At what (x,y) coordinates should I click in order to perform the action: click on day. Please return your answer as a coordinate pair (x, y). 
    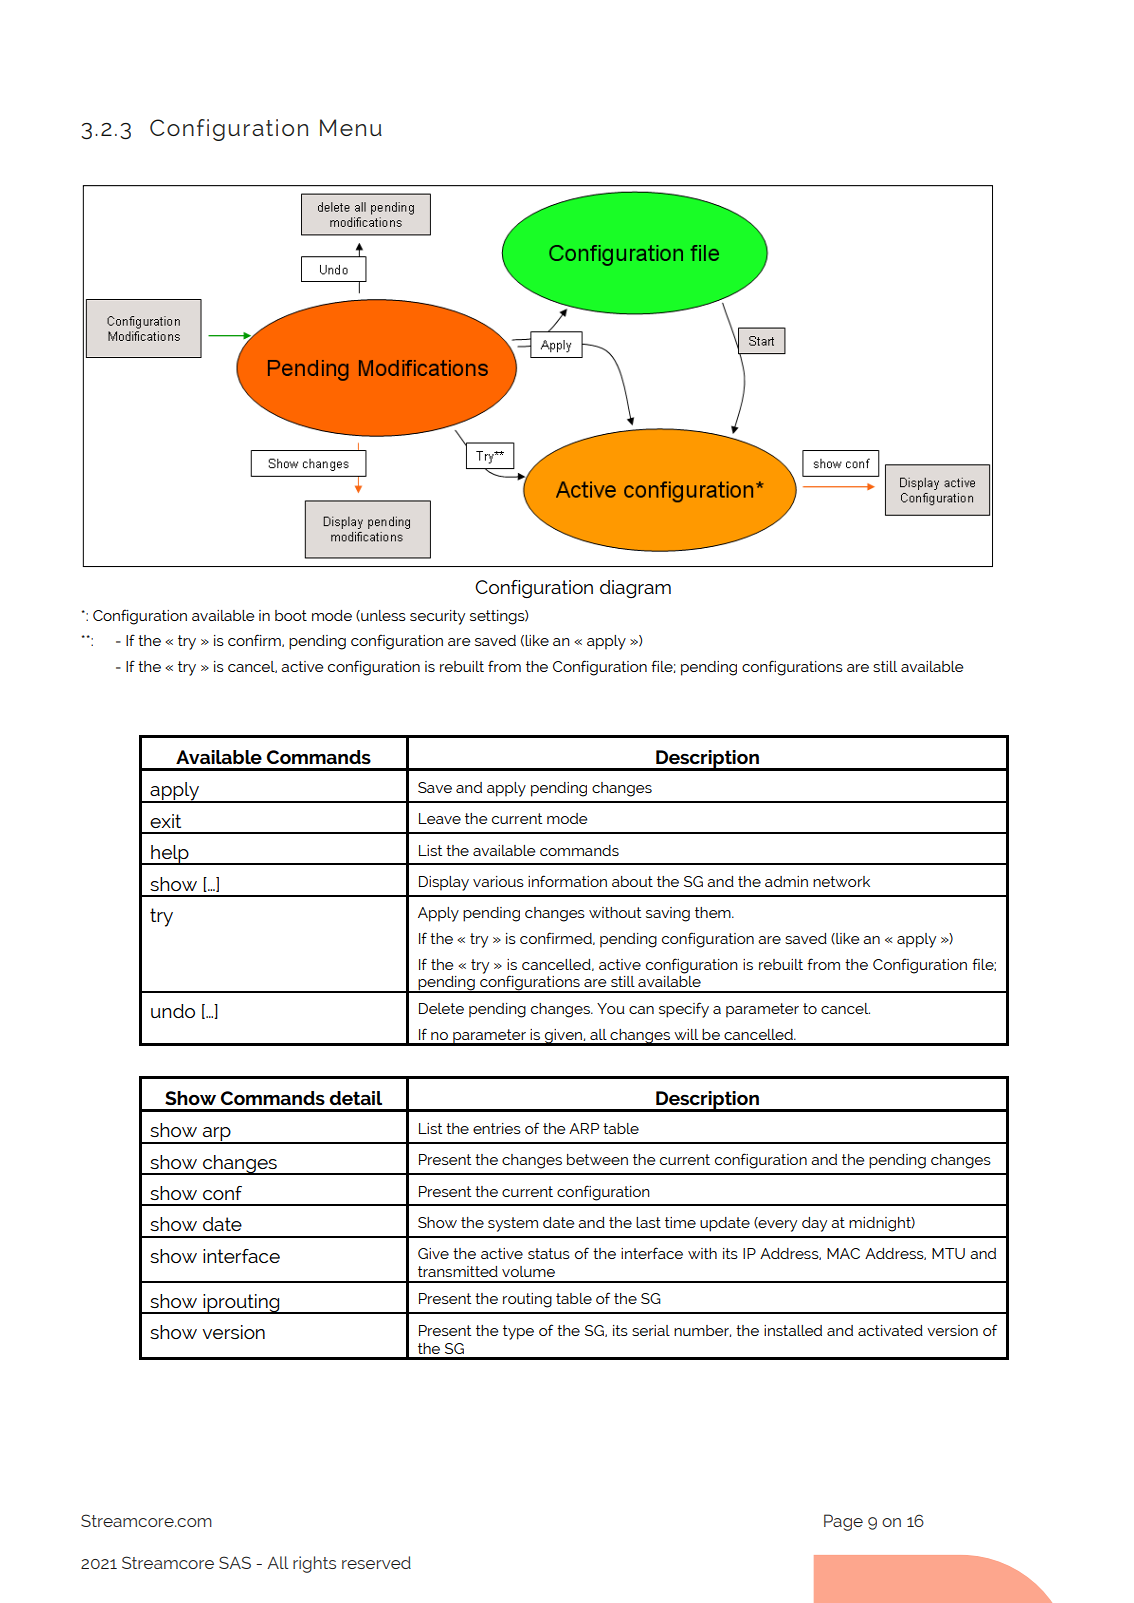
    Looking at the image, I should click on (814, 1224).
